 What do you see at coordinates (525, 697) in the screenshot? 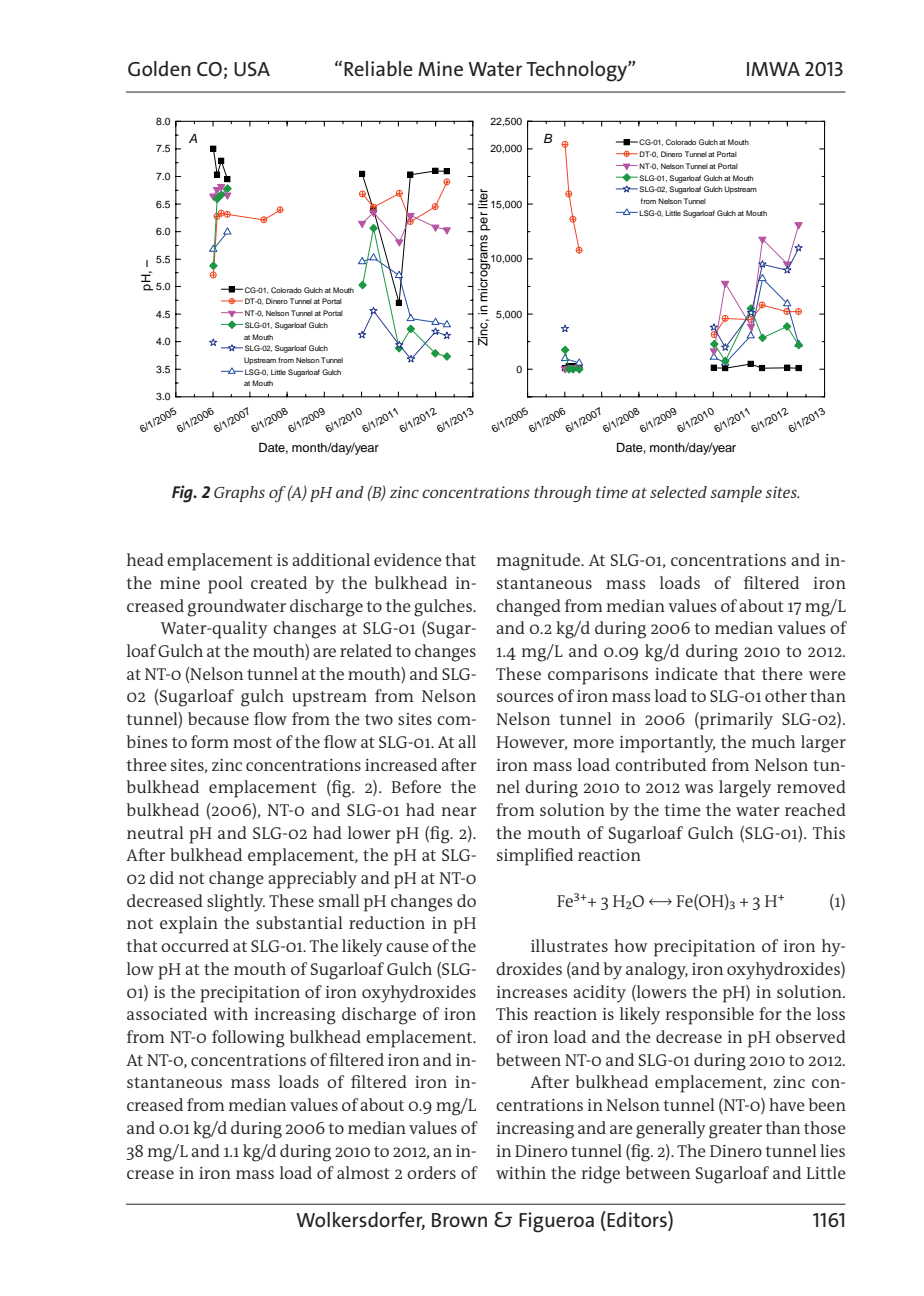
I see `sources` at bounding box center [525, 697].
